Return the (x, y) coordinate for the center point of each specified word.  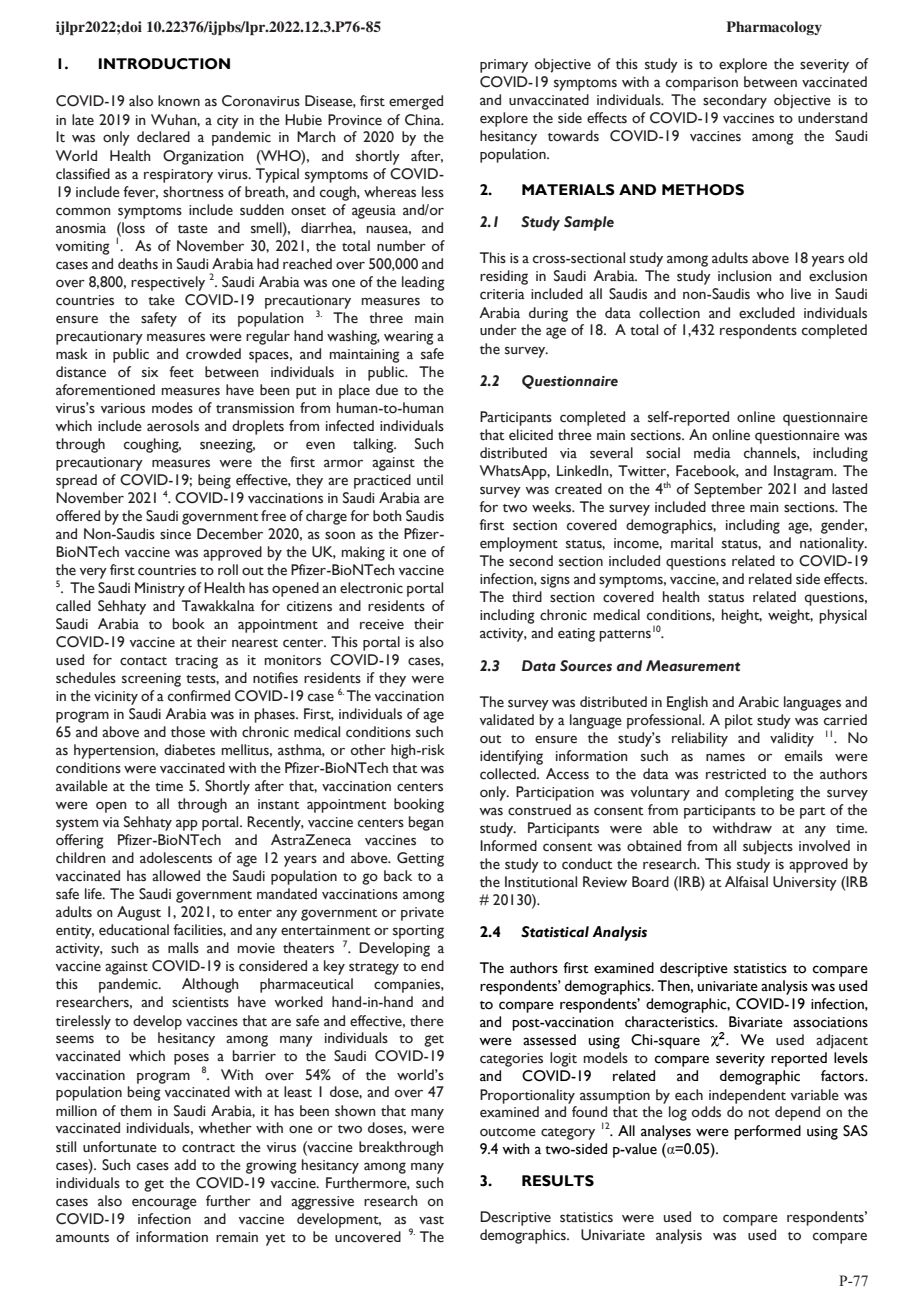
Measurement (693, 666)
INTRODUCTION (164, 64)
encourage (164, 1204)
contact (143, 661)
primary (504, 66)
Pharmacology (774, 28)
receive (382, 624)
